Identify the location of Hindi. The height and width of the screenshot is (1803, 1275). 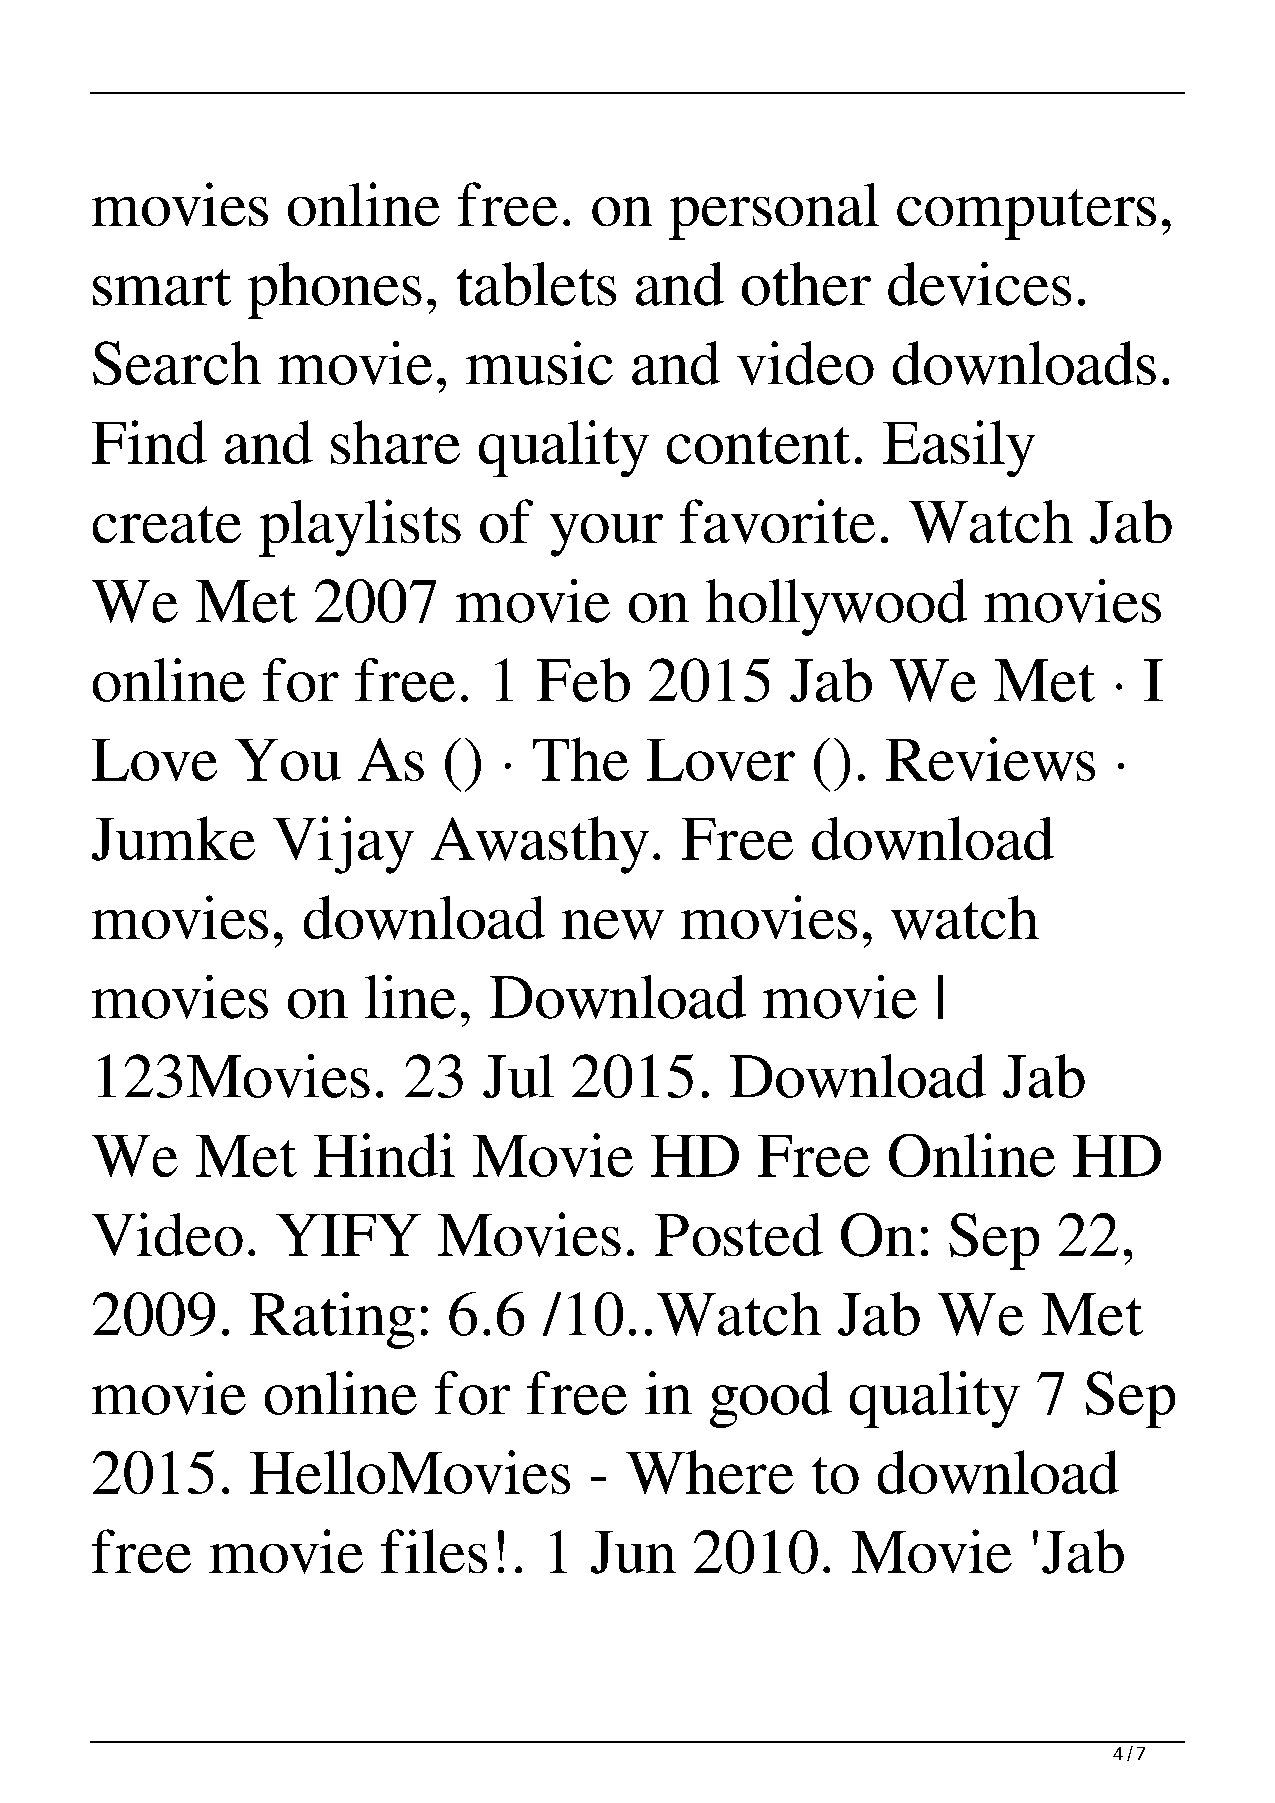
(384, 1155).
